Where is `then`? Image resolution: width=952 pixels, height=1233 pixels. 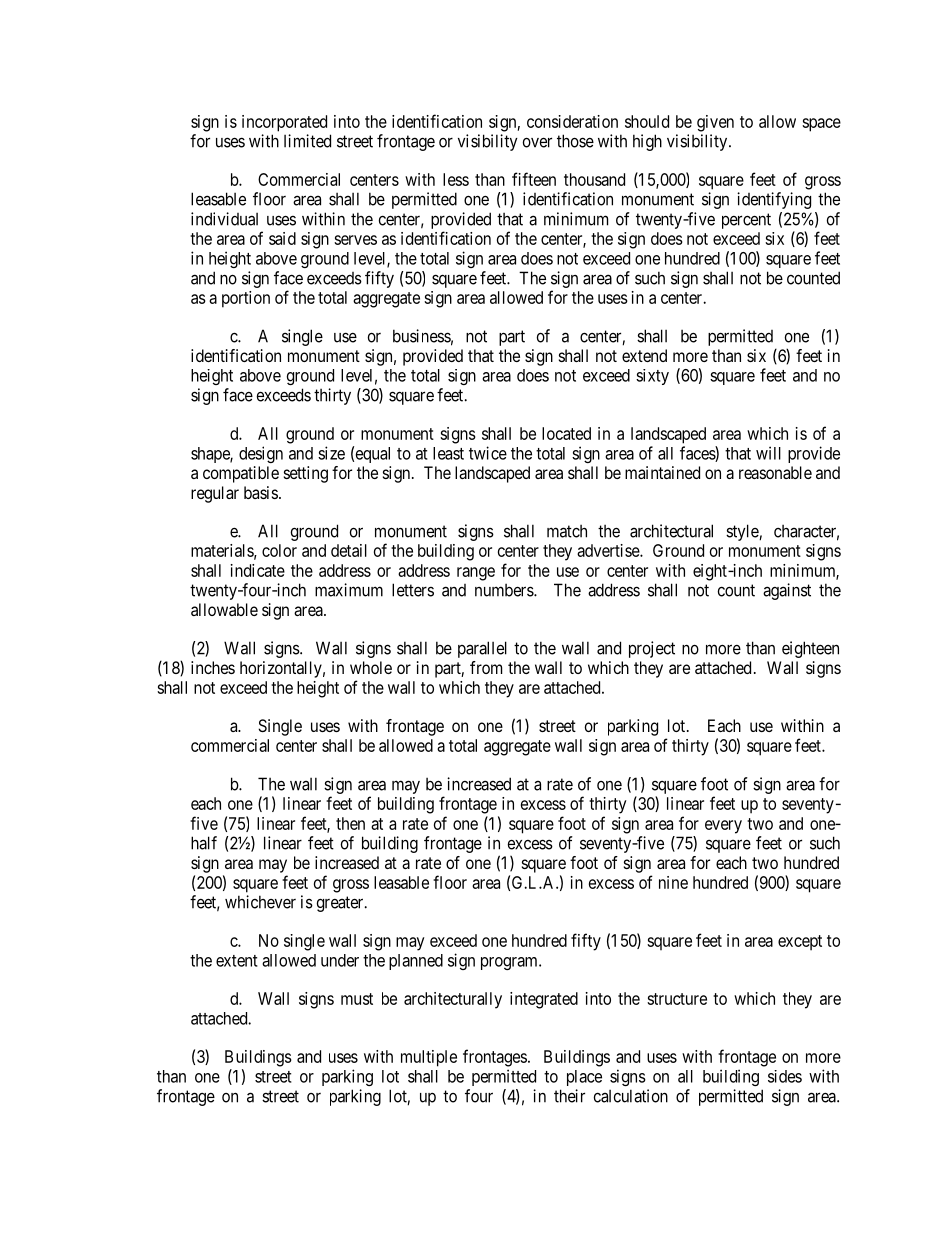
then is located at coordinates (350, 823).
